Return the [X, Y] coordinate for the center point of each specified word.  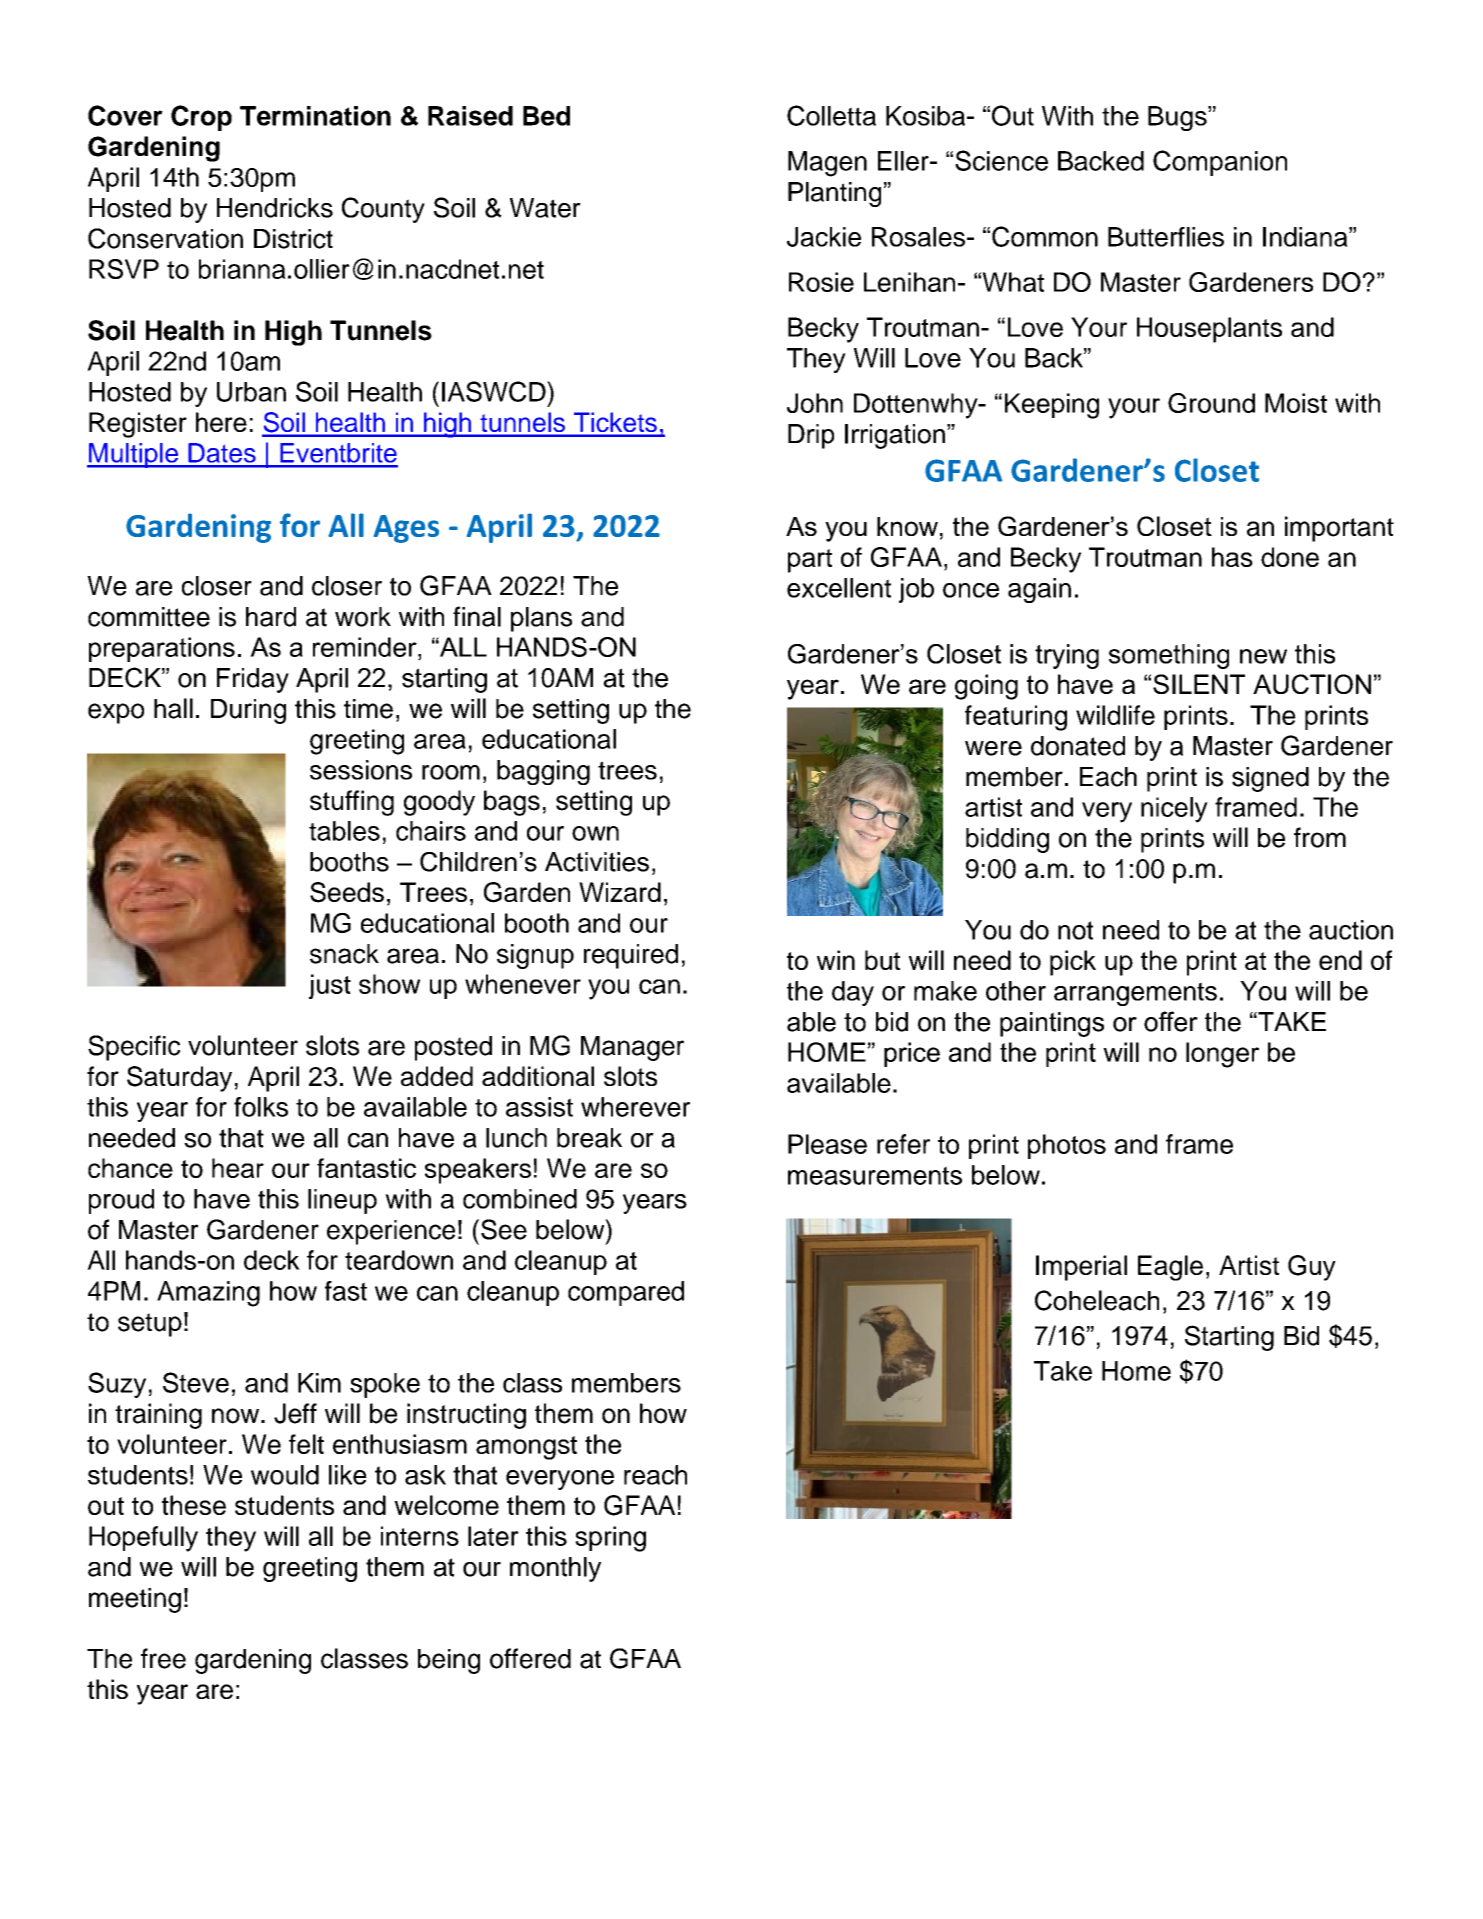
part [810, 561]
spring [610, 1539]
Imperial [1081, 1268]
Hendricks [275, 208]
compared [626, 1293]
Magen [827, 164]
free [163, 1658]
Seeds [347, 892]
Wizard [620, 892]
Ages [406, 529]
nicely [1174, 810]
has [1232, 557]
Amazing [208, 1294]
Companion [1220, 163]
